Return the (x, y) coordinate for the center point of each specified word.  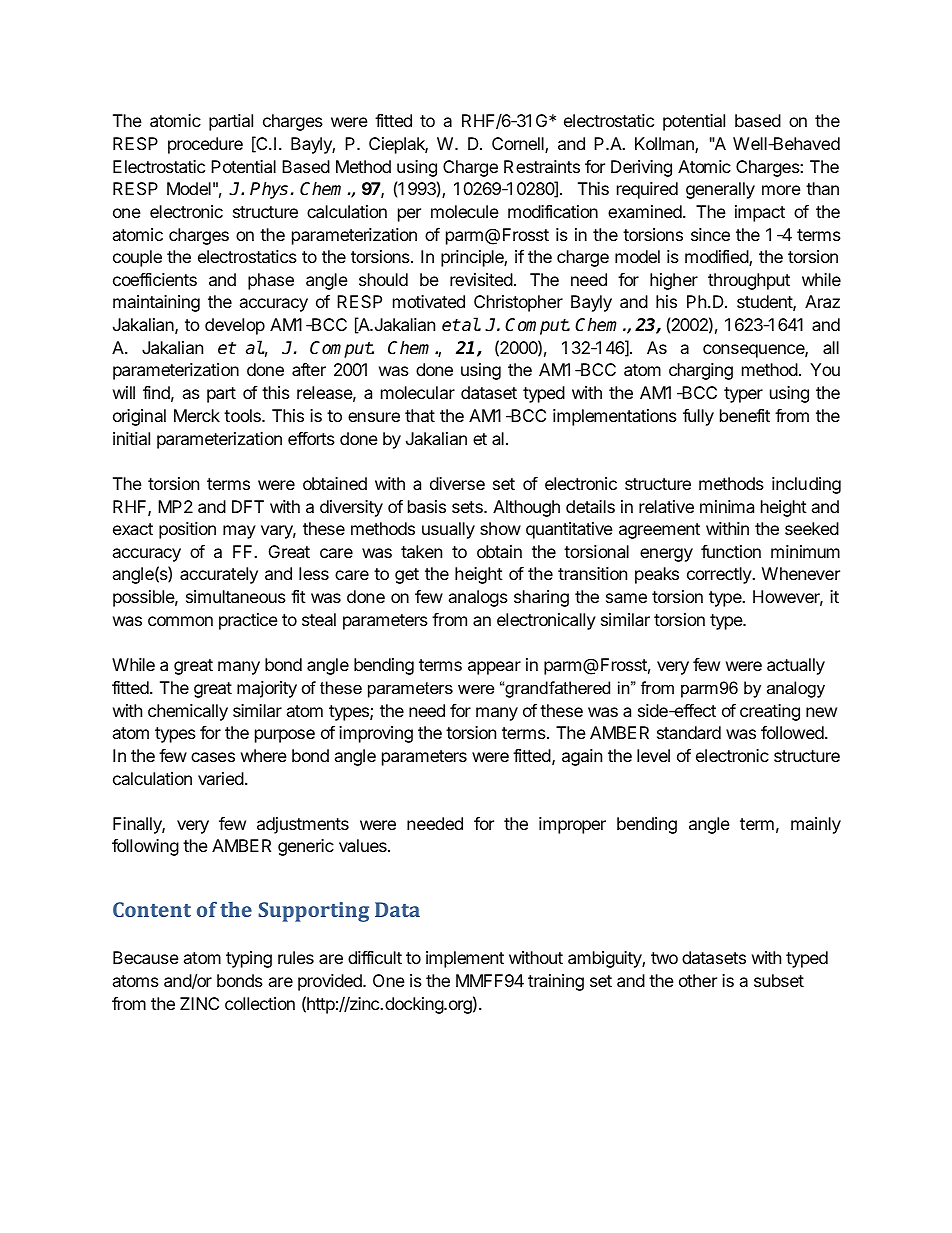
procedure (205, 145)
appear (494, 668)
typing (249, 959)
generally (720, 190)
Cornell (519, 145)
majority (267, 689)
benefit (745, 415)
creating (770, 712)
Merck (197, 415)
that (420, 415)
